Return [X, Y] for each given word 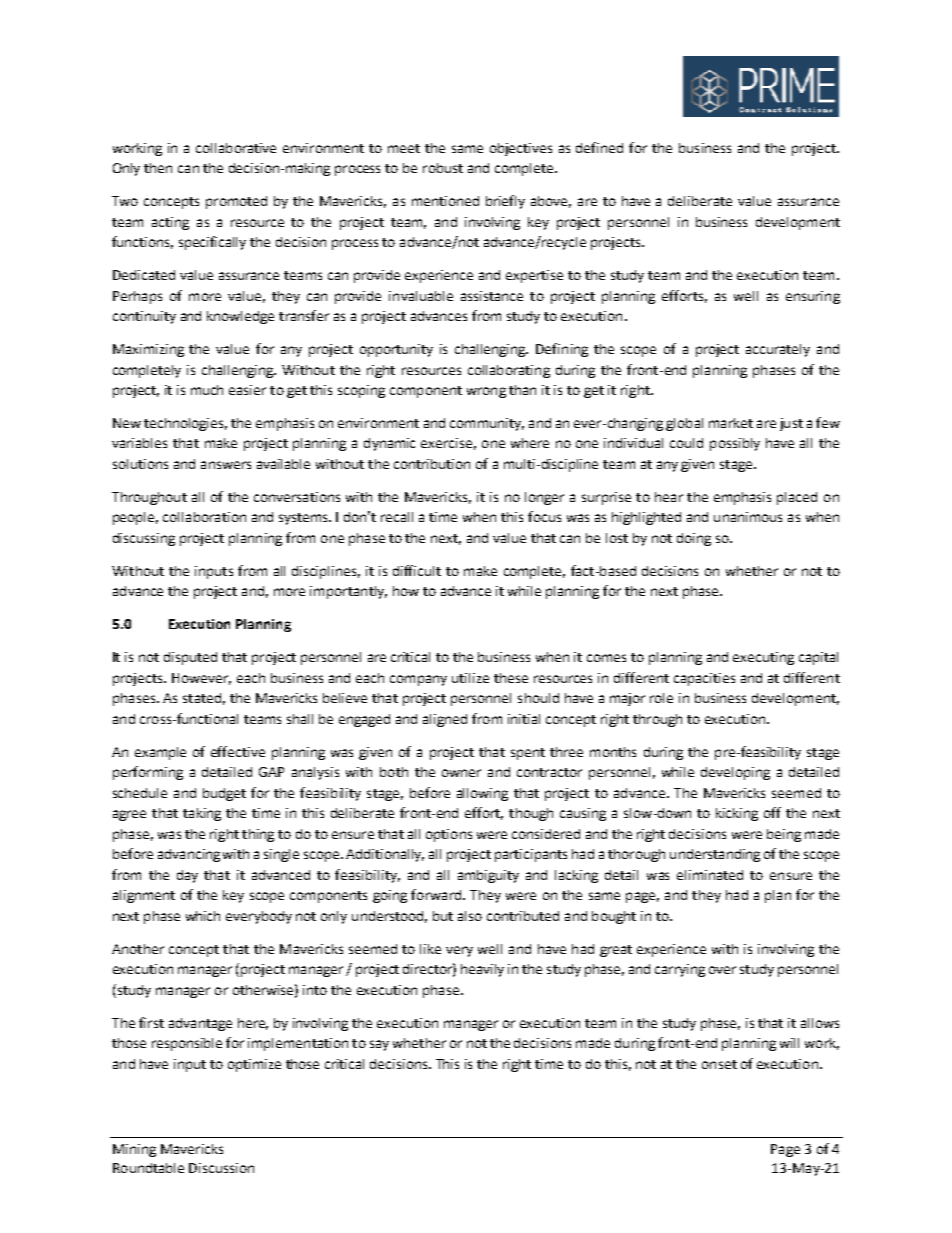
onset [719, 1064]
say [379, 1045]
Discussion [221, 1168]
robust [443, 168]
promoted [236, 202]
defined [599, 147]
